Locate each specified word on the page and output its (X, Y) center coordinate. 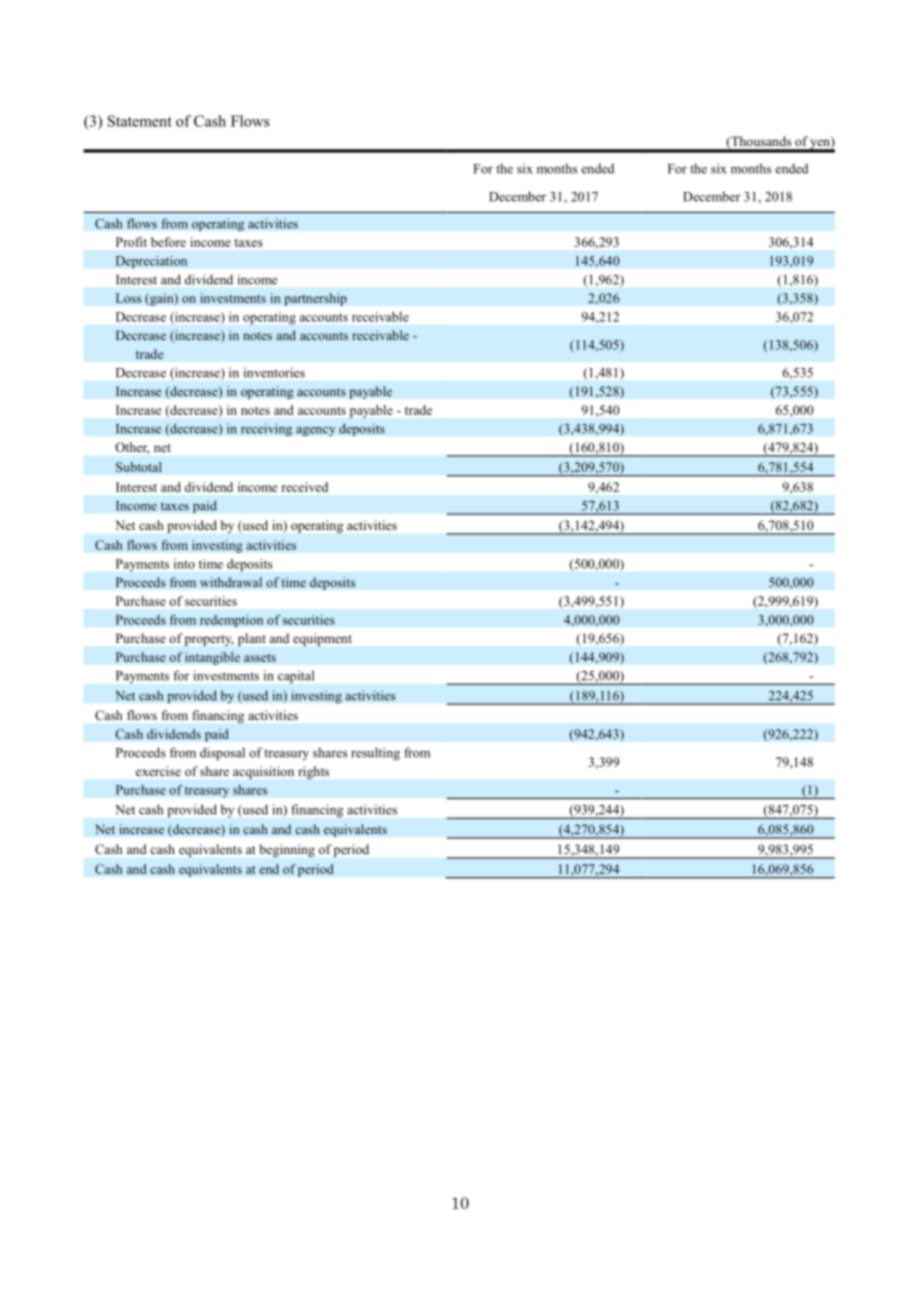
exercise (158, 771)
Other (132, 448)
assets (260, 658)
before (168, 242)
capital (296, 676)
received (305, 487)
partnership (315, 299)
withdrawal (231, 582)
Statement (140, 121)
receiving (266, 429)
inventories (274, 372)
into (184, 564)
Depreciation (151, 262)
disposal (222, 753)
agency (316, 431)
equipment (322, 639)
